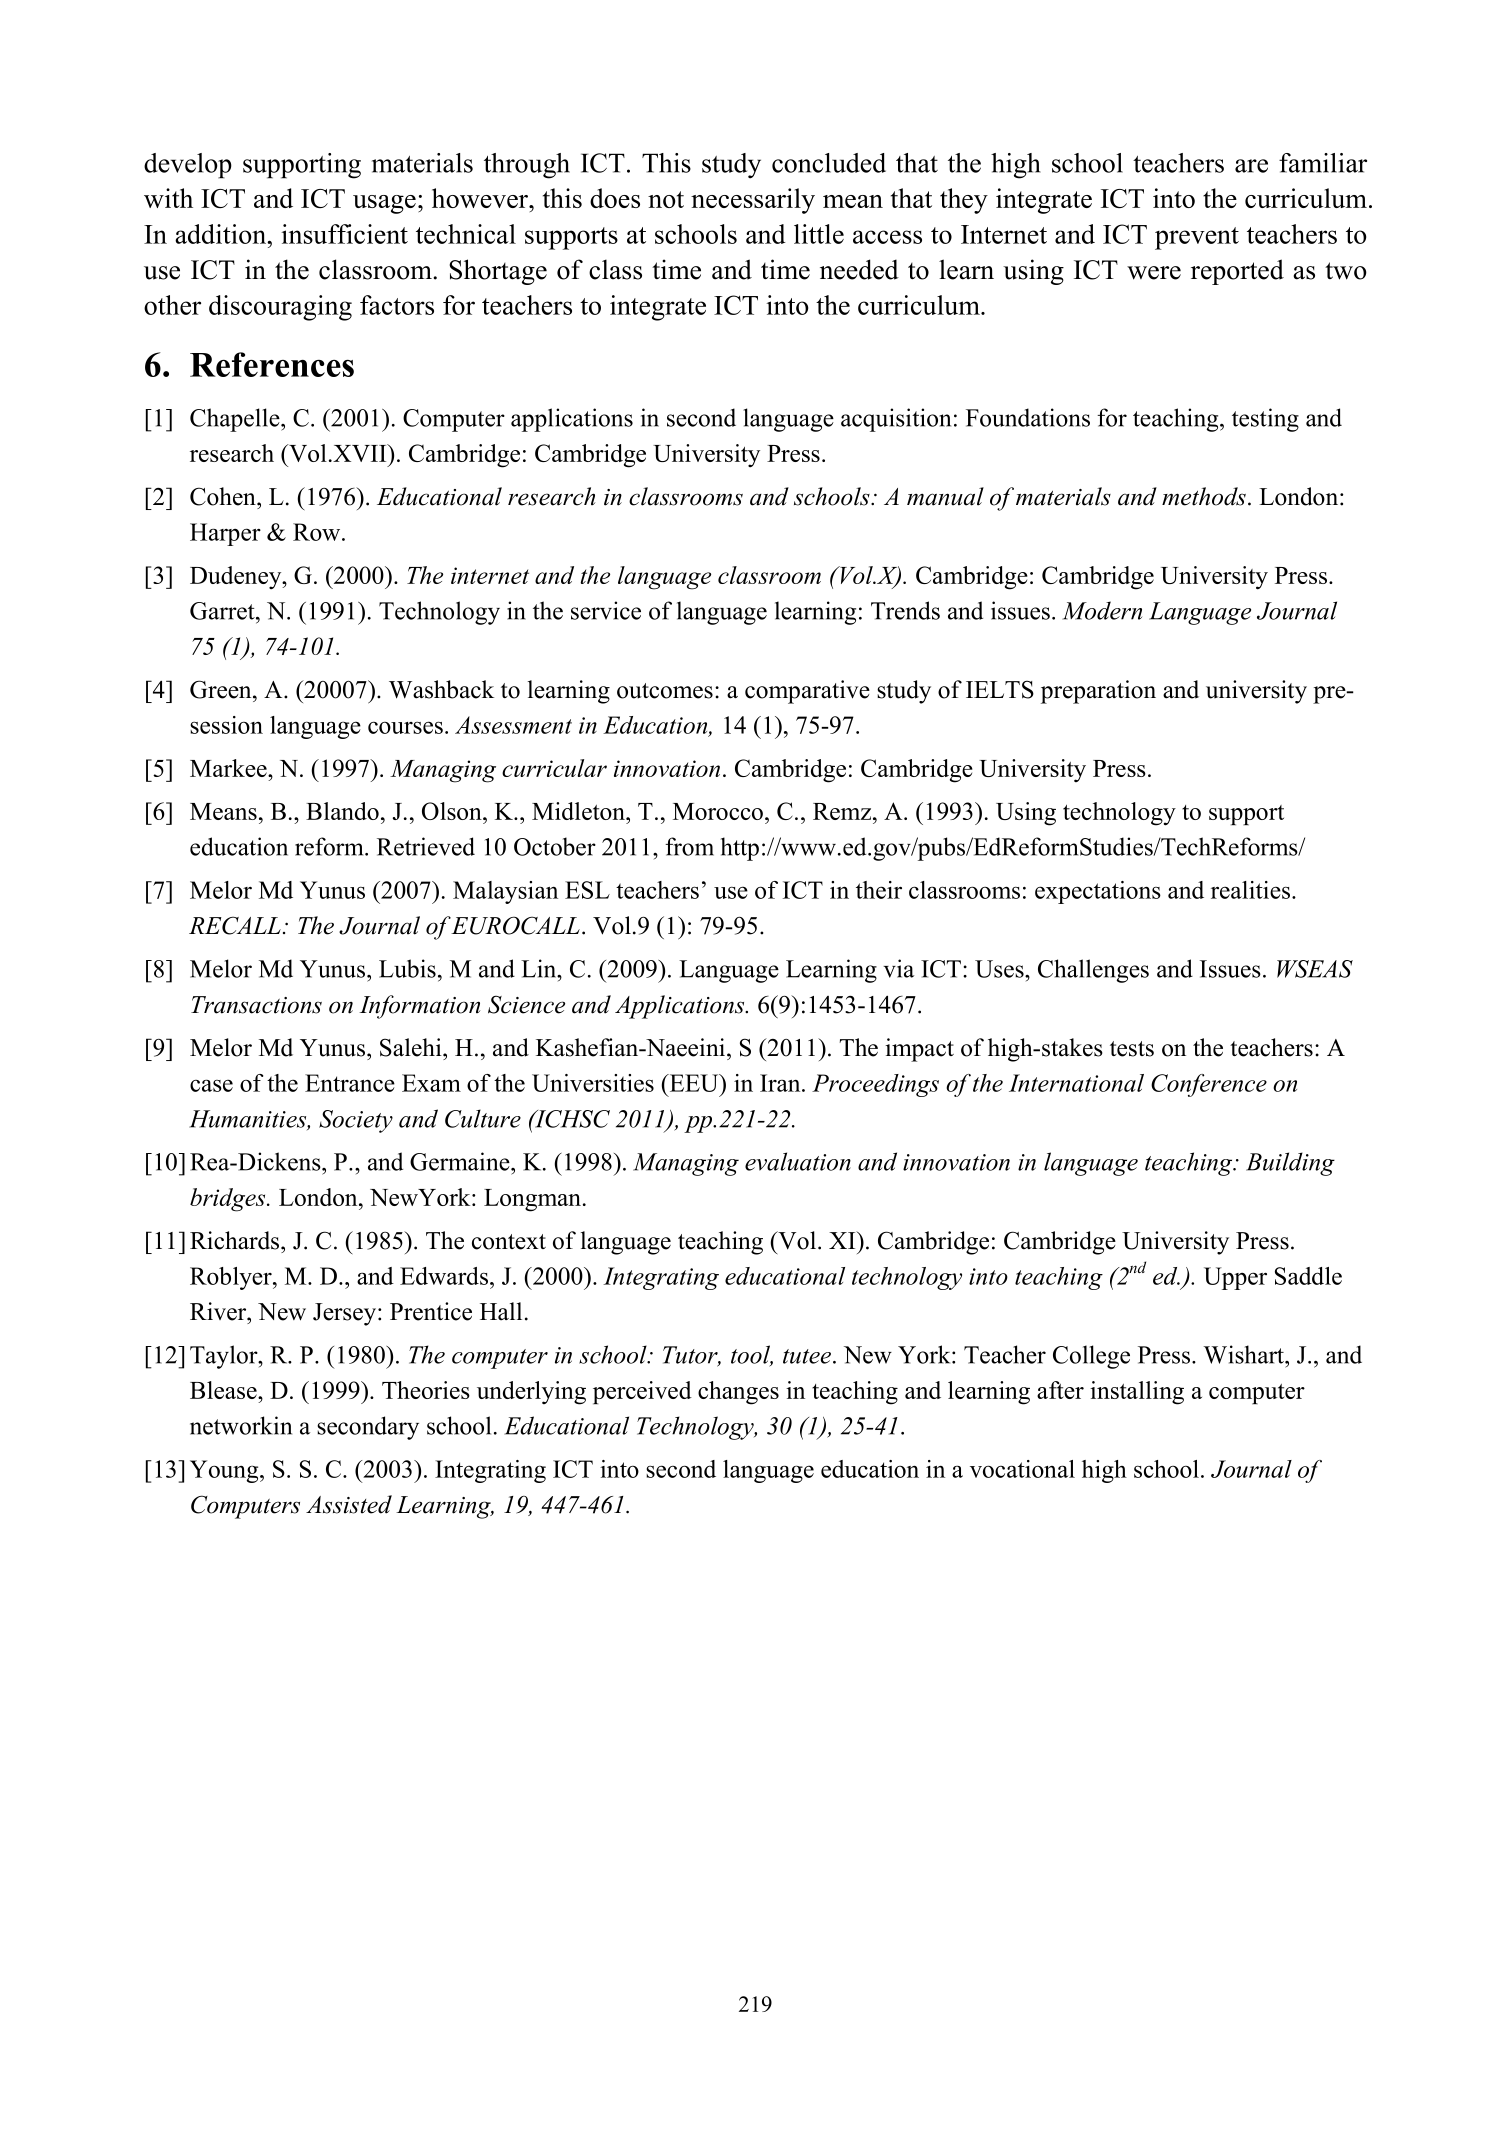 This image has width=1511, height=2138. I want to click on installing, so click(1137, 1393).
